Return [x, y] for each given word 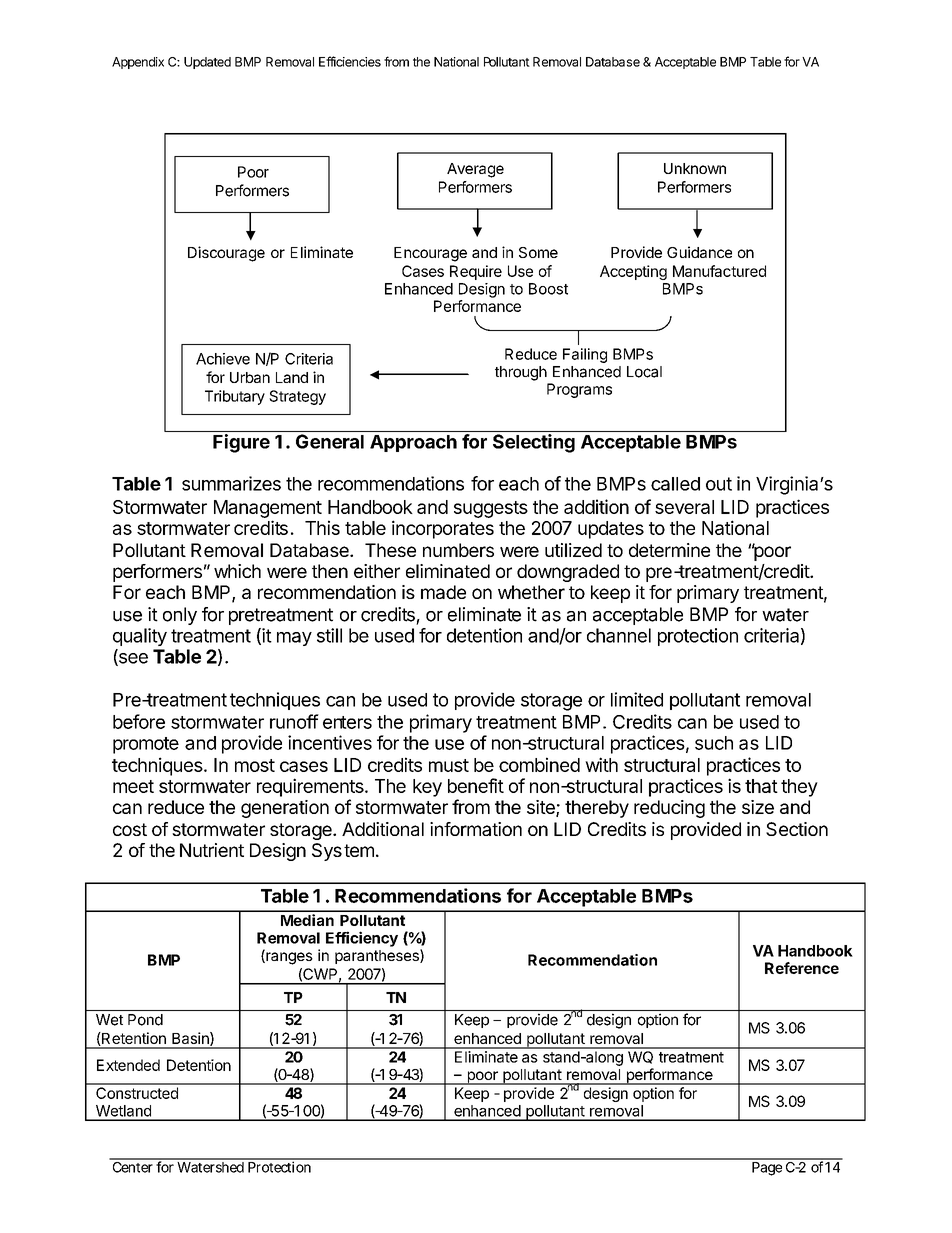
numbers [458, 550]
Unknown [695, 168]
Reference [802, 968]
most [255, 765]
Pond [145, 1020]
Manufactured [719, 271]
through [521, 373]
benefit [476, 785]
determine [669, 550]
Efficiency [362, 939]
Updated [207, 63]
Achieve [223, 359]
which [237, 571]
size [758, 807]
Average [475, 170]
